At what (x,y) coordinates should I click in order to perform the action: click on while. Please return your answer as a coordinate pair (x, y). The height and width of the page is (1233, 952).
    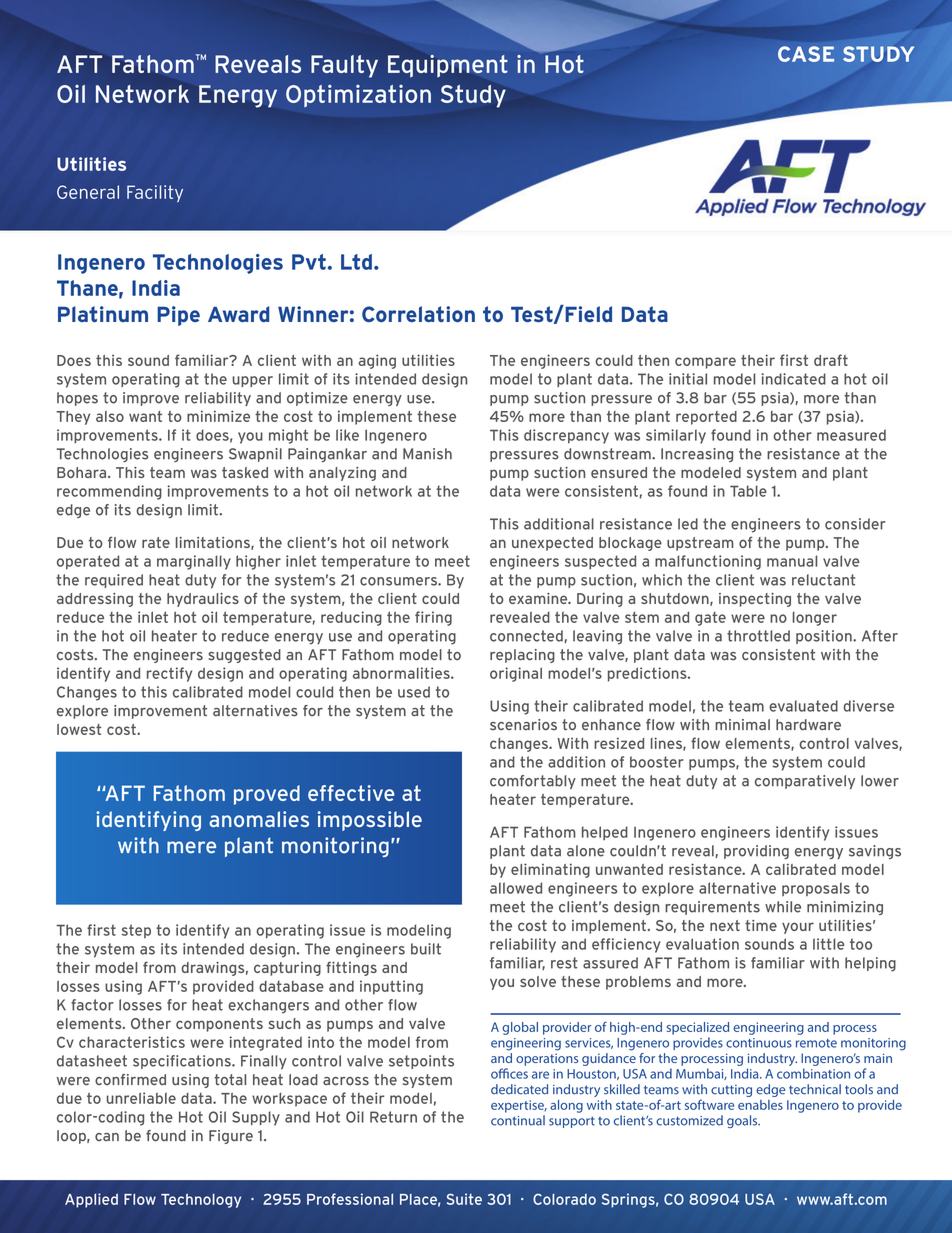
    Looking at the image, I should click on (783, 907).
